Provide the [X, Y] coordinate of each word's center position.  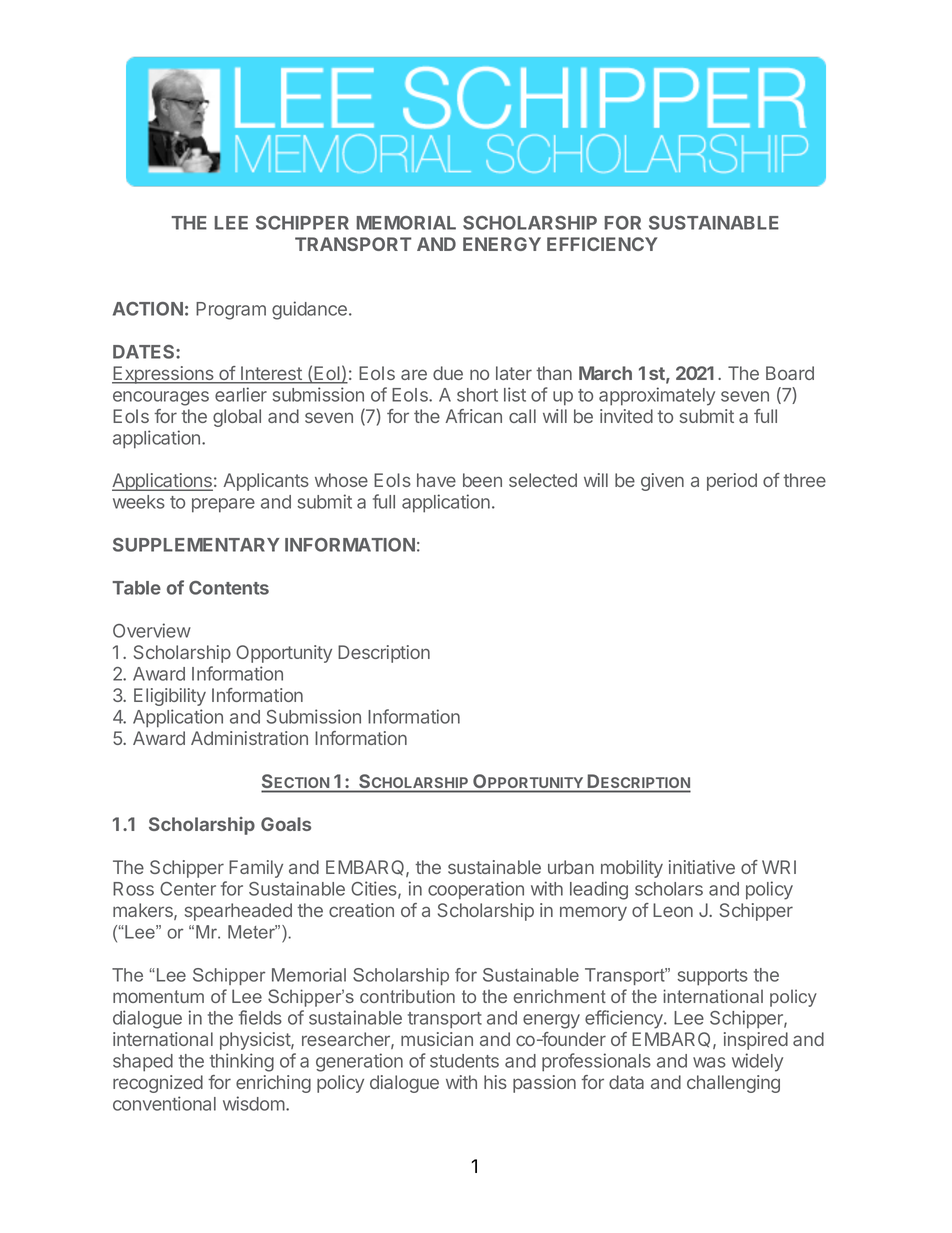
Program [231, 311]
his [495, 1082]
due [448, 373]
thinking [242, 1062]
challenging [733, 1084]
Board [790, 373]
